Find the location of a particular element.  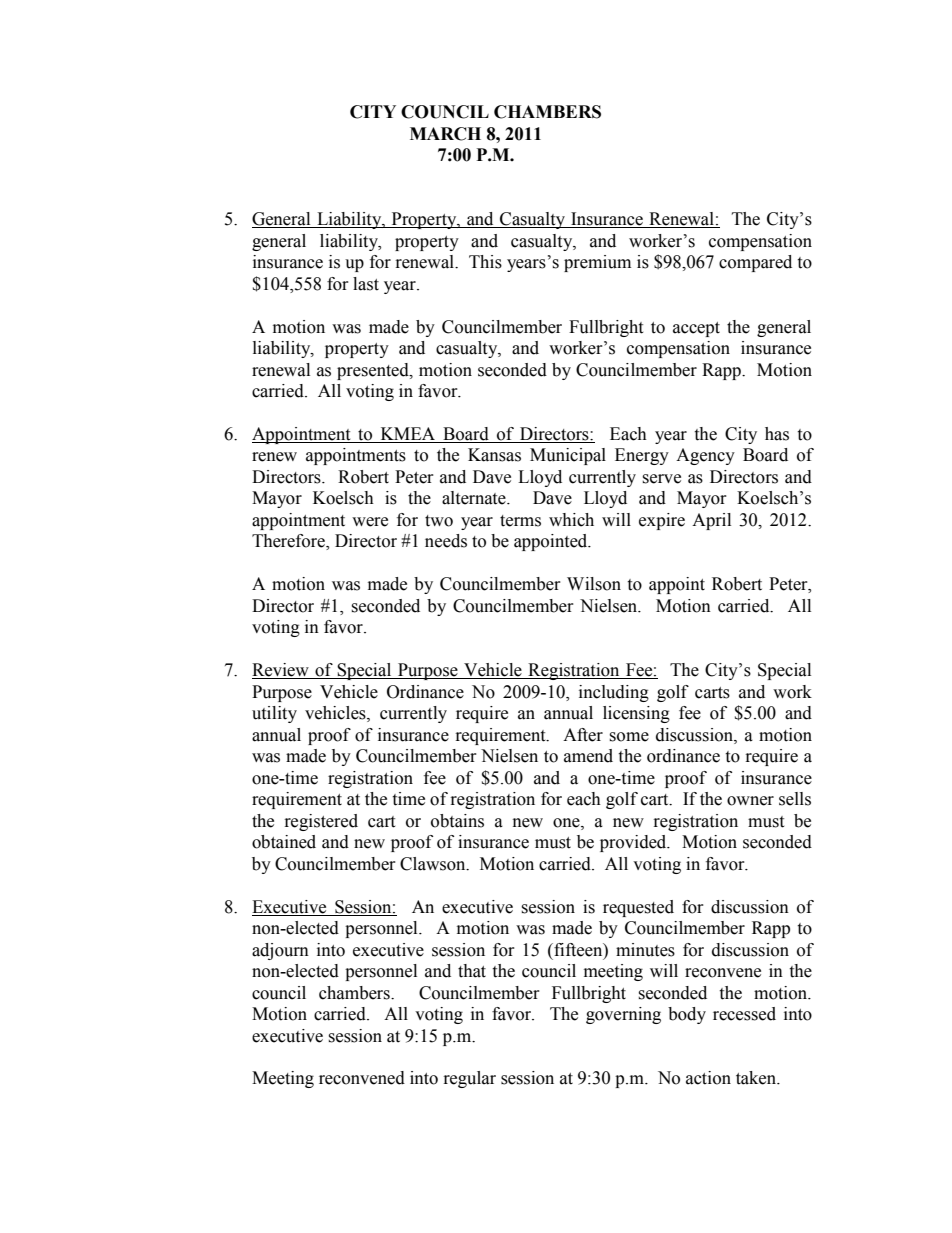

terms is located at coordinates (520, 521).
